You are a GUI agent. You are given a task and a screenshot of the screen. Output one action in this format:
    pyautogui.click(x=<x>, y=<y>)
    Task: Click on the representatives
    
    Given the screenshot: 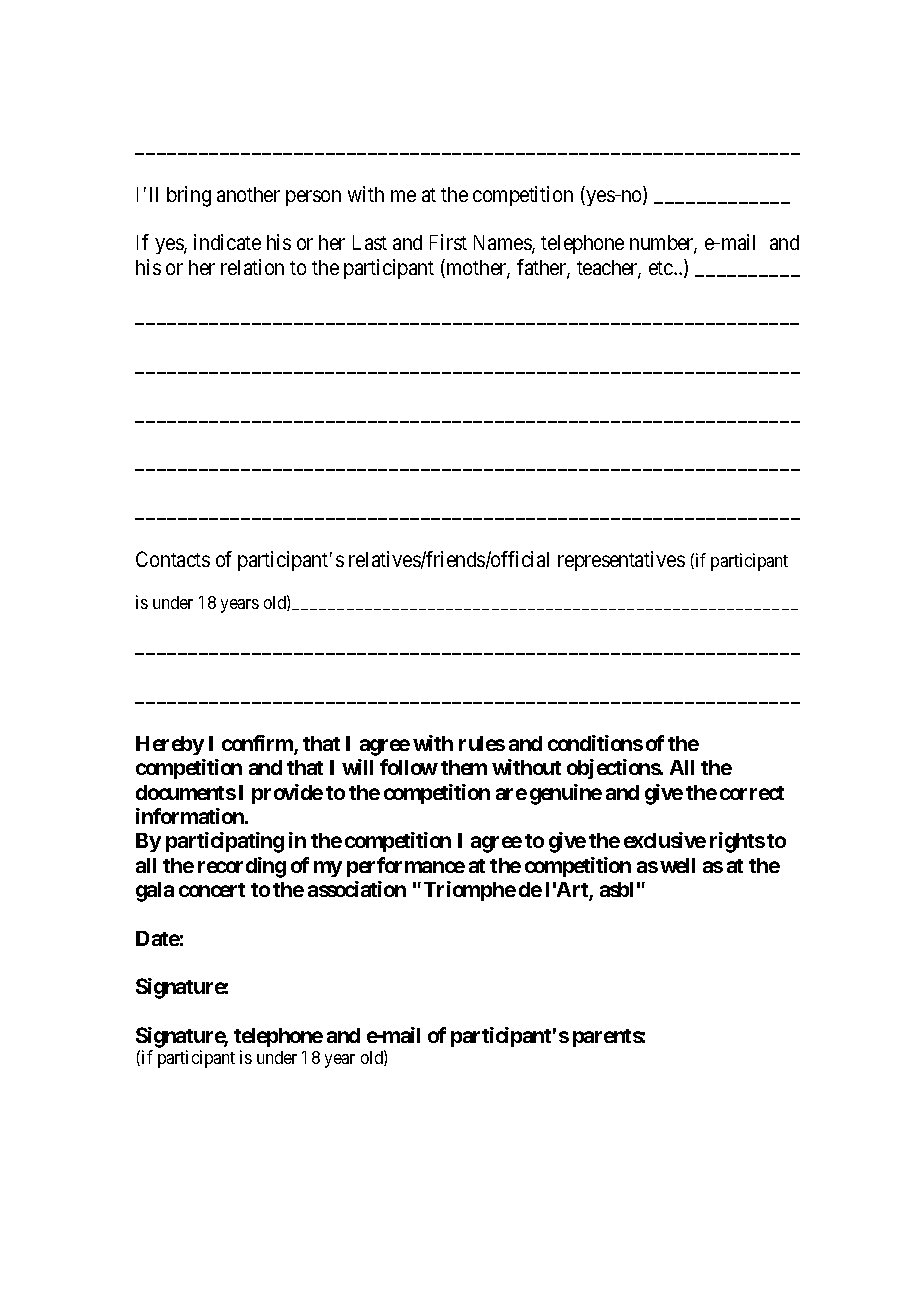 What is the action you would take?
    pyautogui.click(x=621, y=561)
